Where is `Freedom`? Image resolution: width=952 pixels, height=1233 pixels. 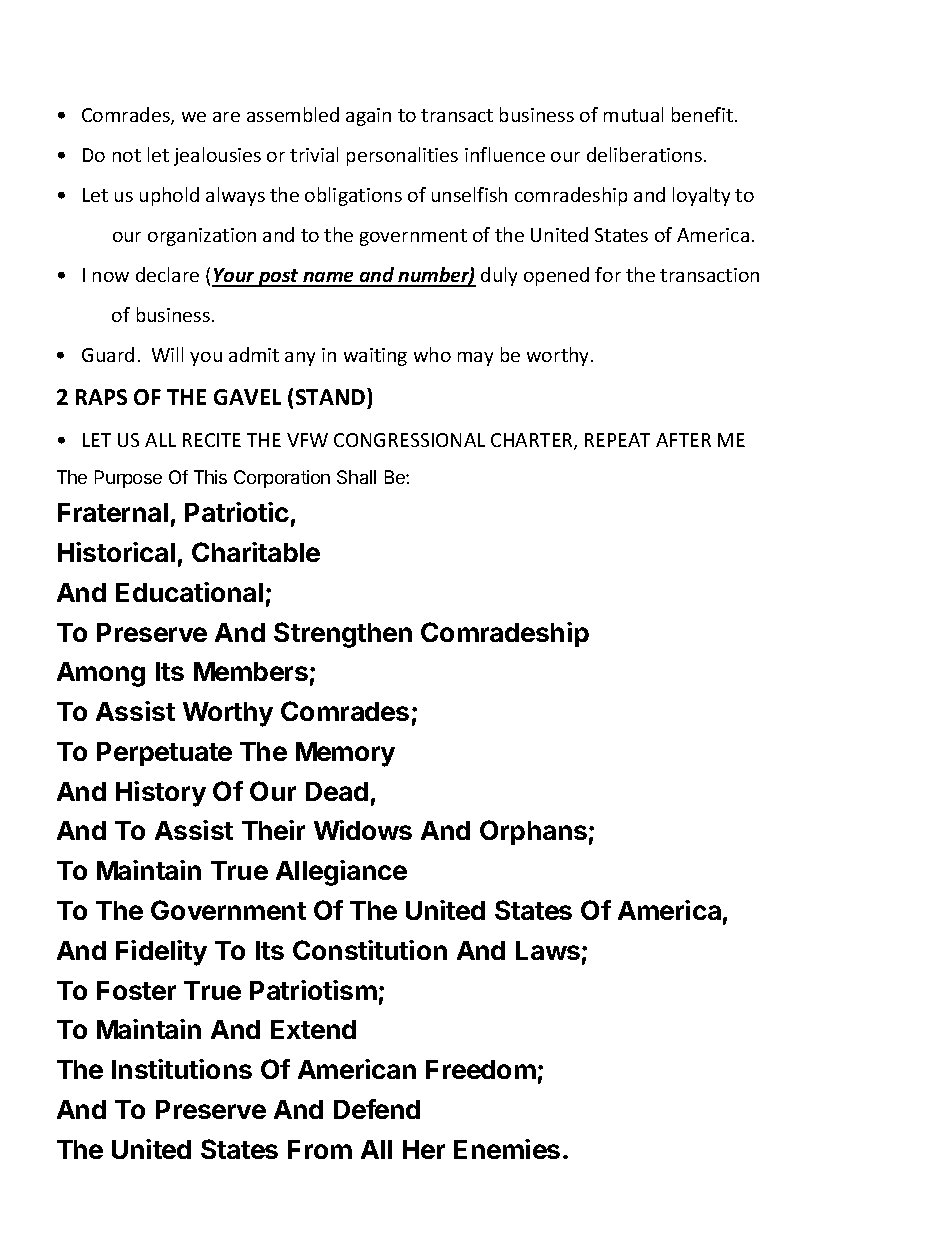
Freedom is located at coordinates (481, 1069).
